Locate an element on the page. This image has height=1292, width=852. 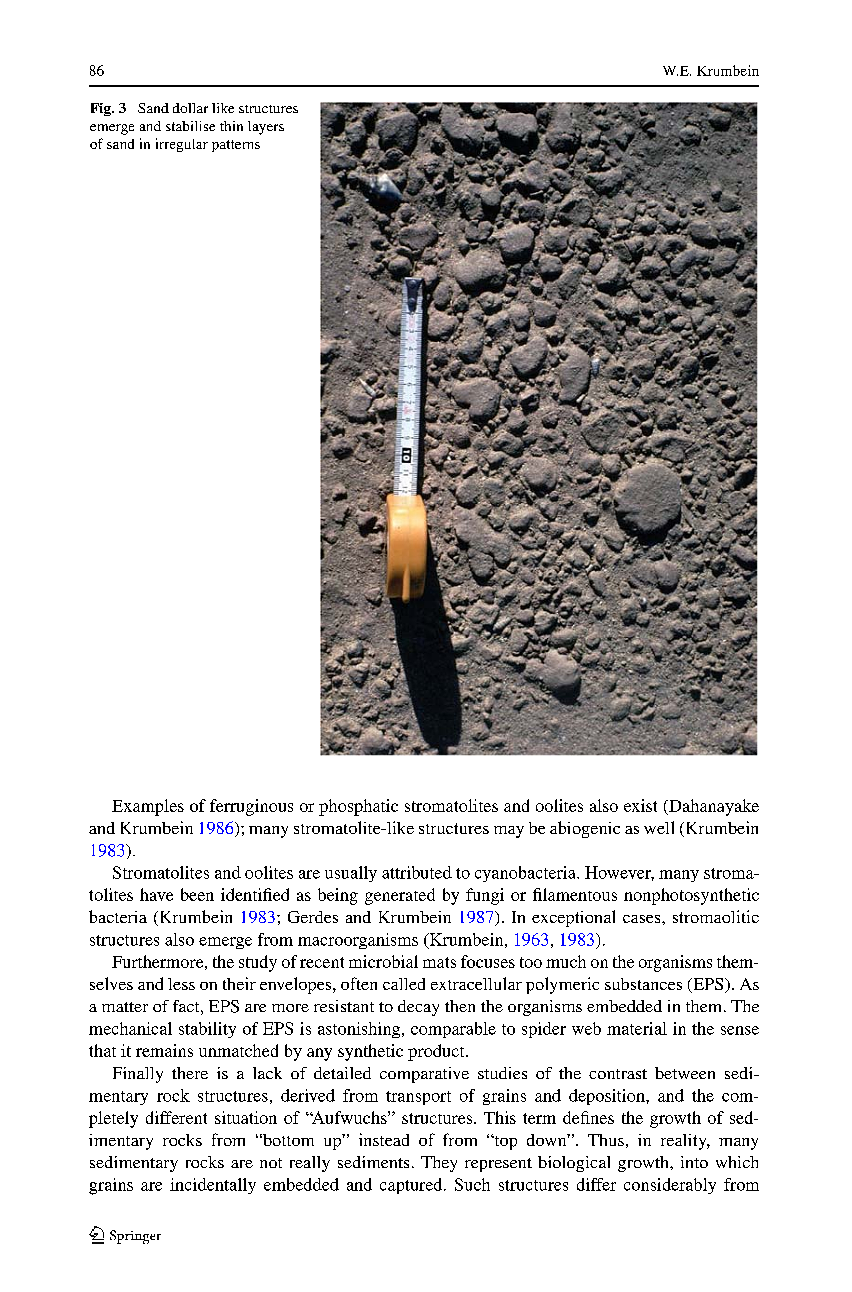
may is located at coordinates (509, 832).
